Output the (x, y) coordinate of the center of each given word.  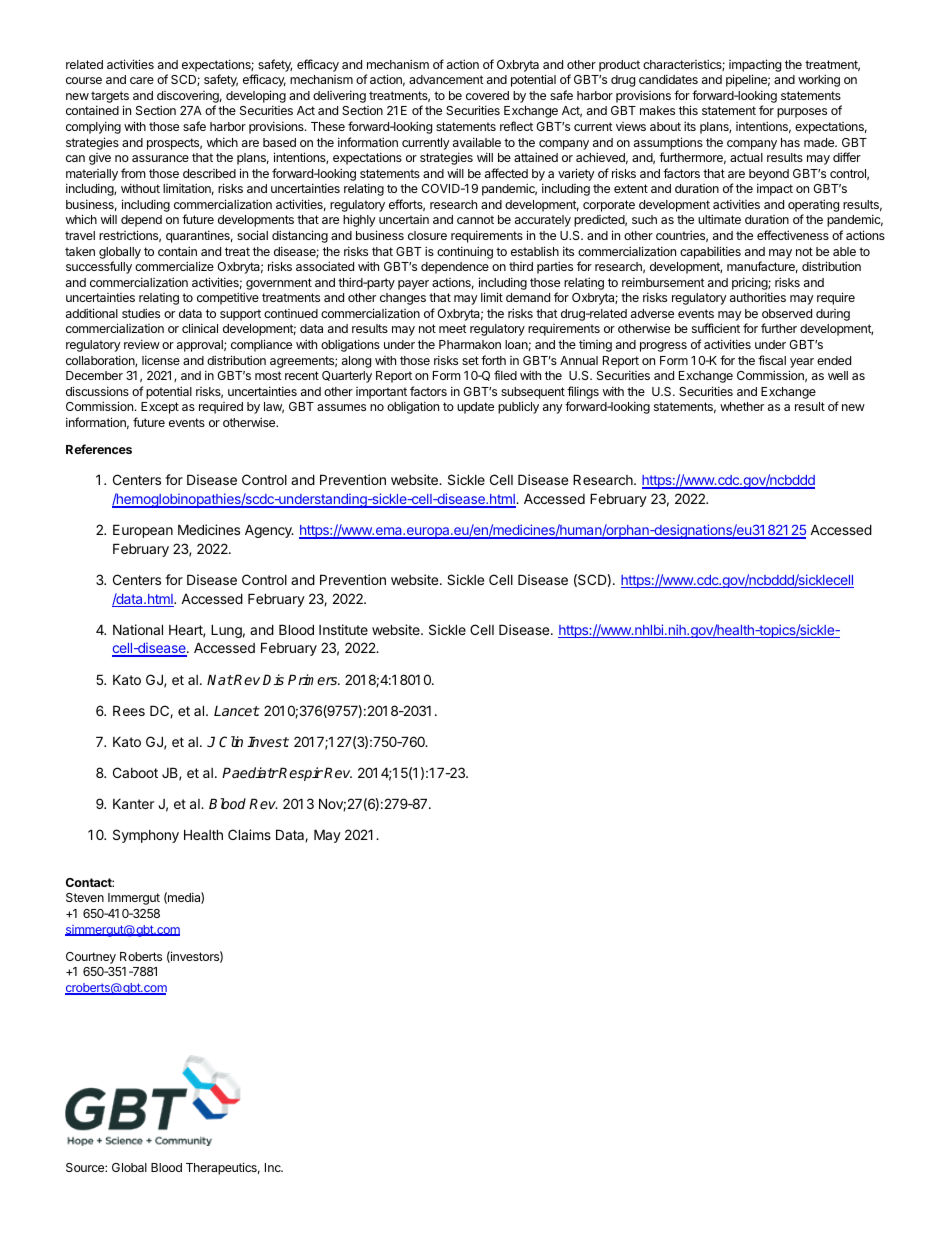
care (142, 80)
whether (742, 406)
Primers (314, 679)
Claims (249, 834)
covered (487, 95)
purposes (802, 113)
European (143, 531)
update (475, 408)
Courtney (91, 958)
